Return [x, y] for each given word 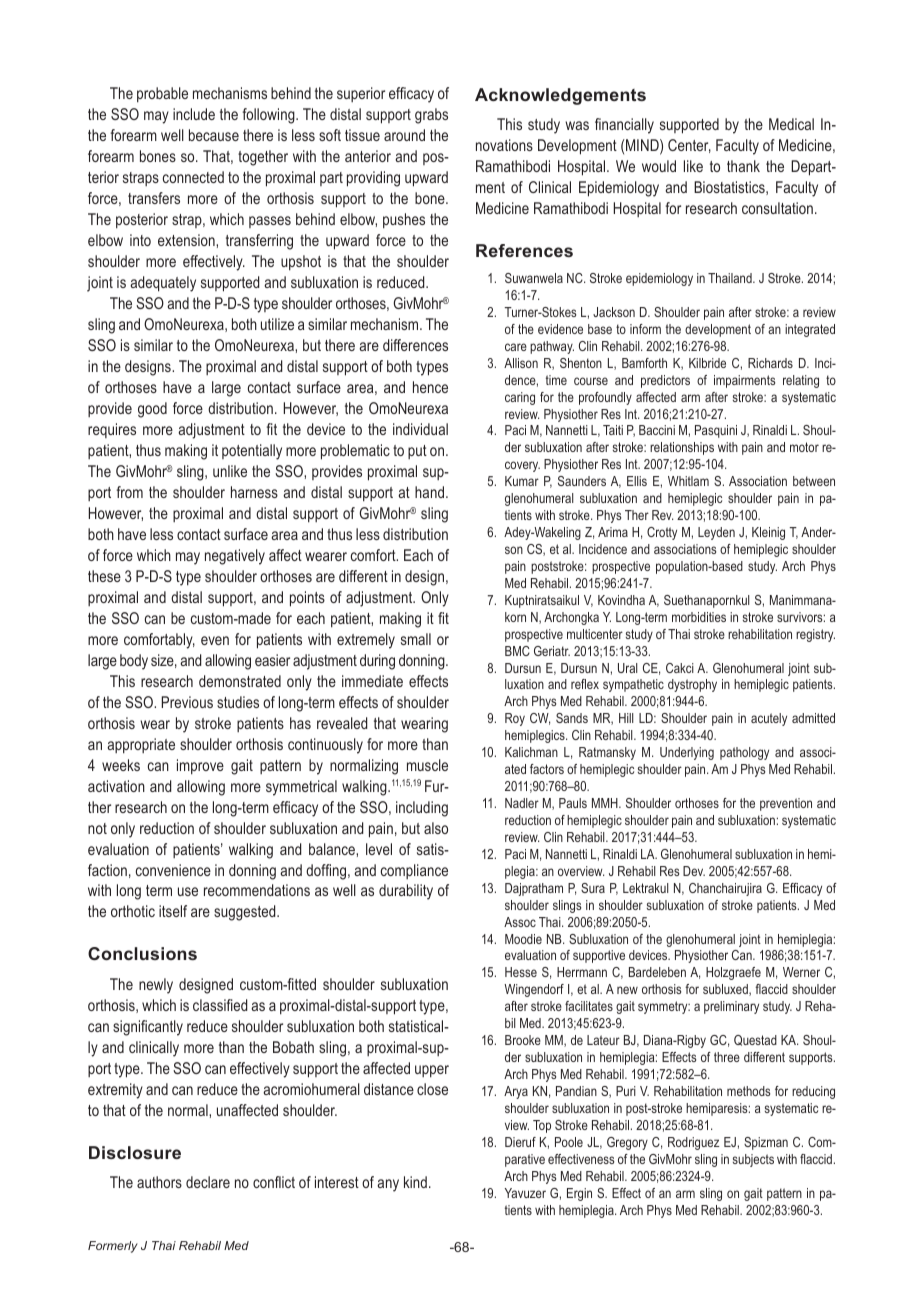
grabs [431, 116]
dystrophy [692, 685]
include [194, 114]
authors [159, 1182]
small [416, 639]
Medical [791, 124]
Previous [187, 702]
